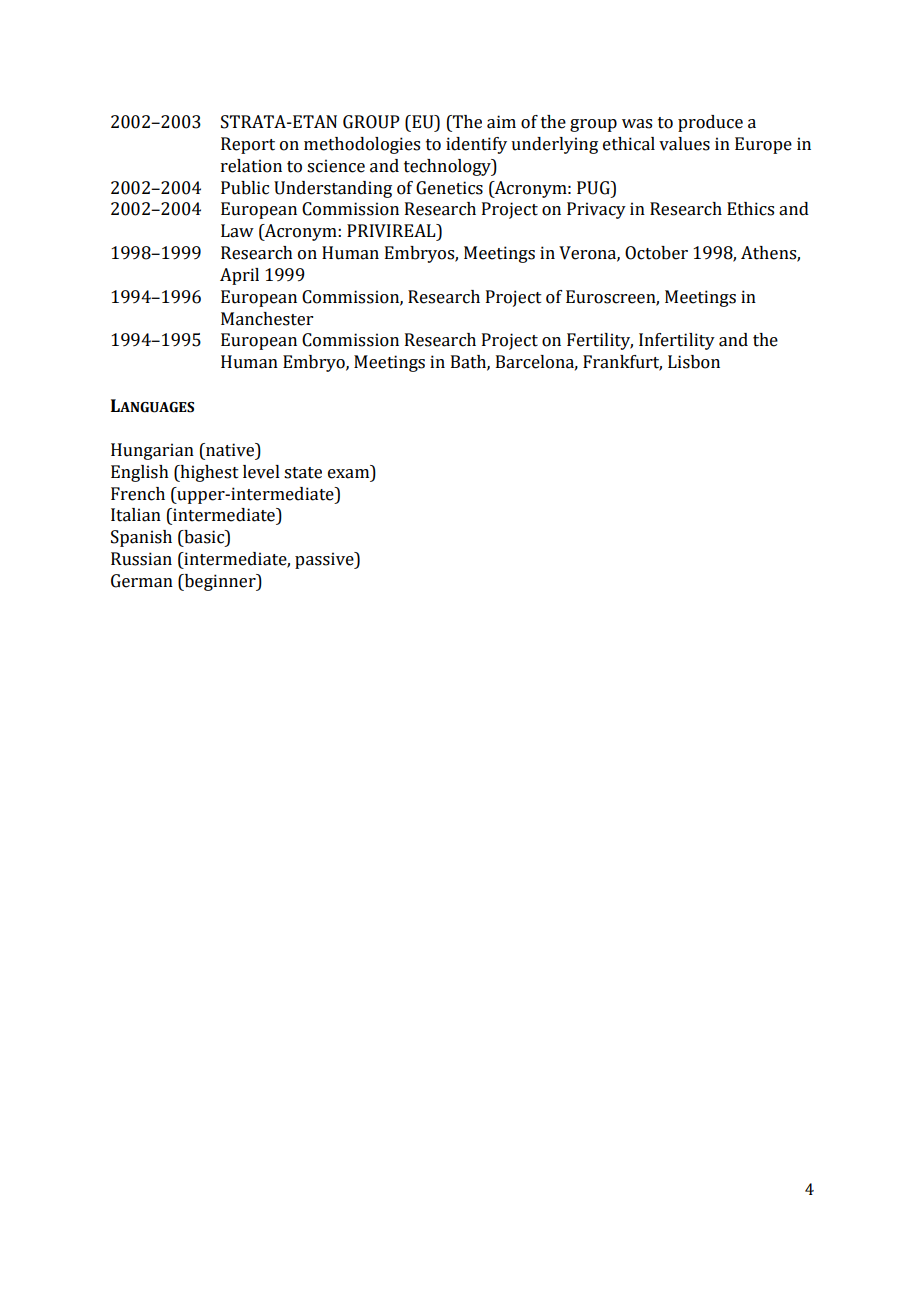 The image size is (924, 1308). What do you see at coordinates (694, 362) in the screenshot?
I see `Lisbon` at bounding box center [694, 362].
